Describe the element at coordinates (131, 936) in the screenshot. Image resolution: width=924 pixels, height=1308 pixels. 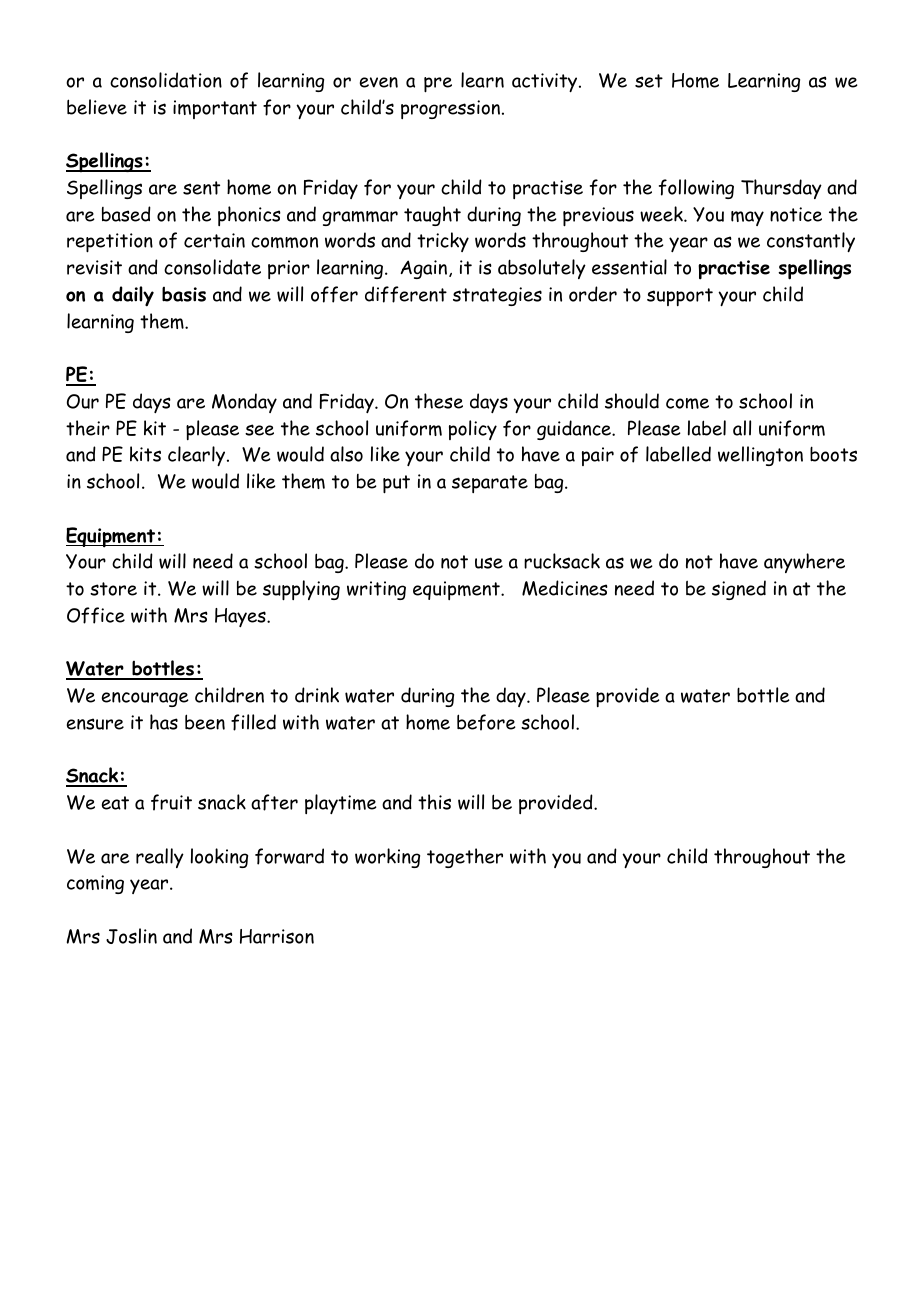
I see `Joslin` at that location.
